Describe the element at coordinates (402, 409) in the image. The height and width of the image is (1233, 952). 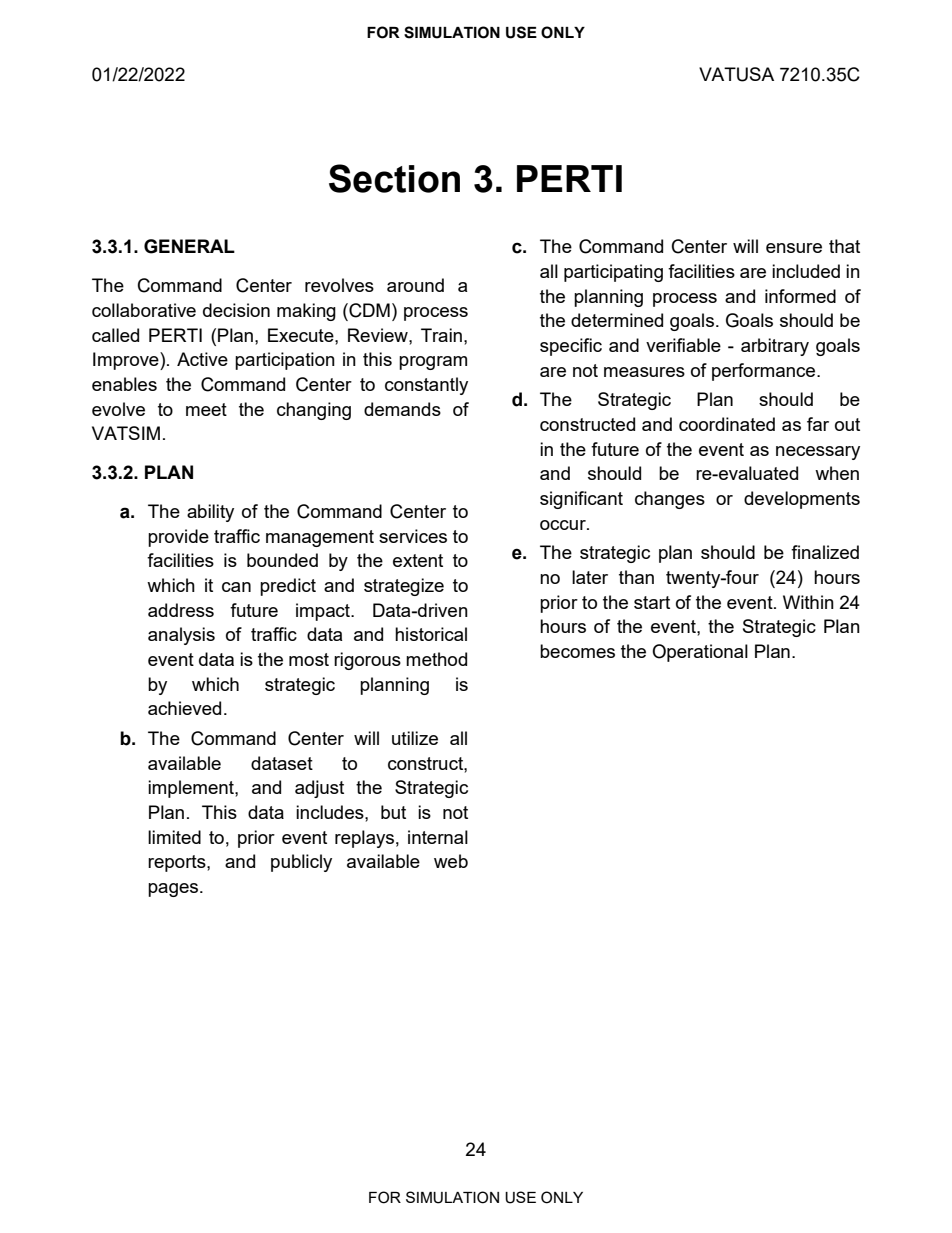
I see `demands` at that location.
